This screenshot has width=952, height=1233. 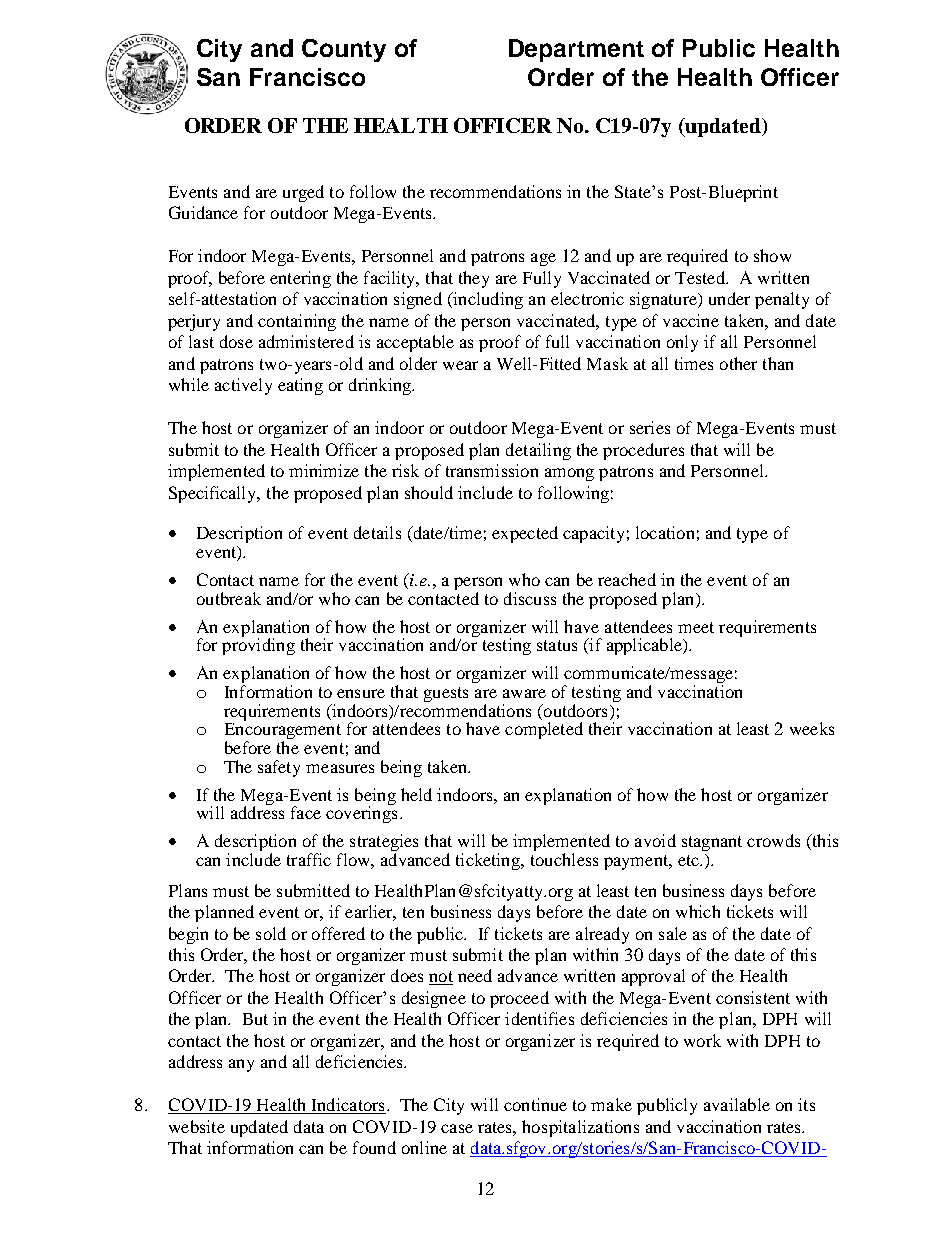 I want to click on discuss, so click(x=530, y=598).
